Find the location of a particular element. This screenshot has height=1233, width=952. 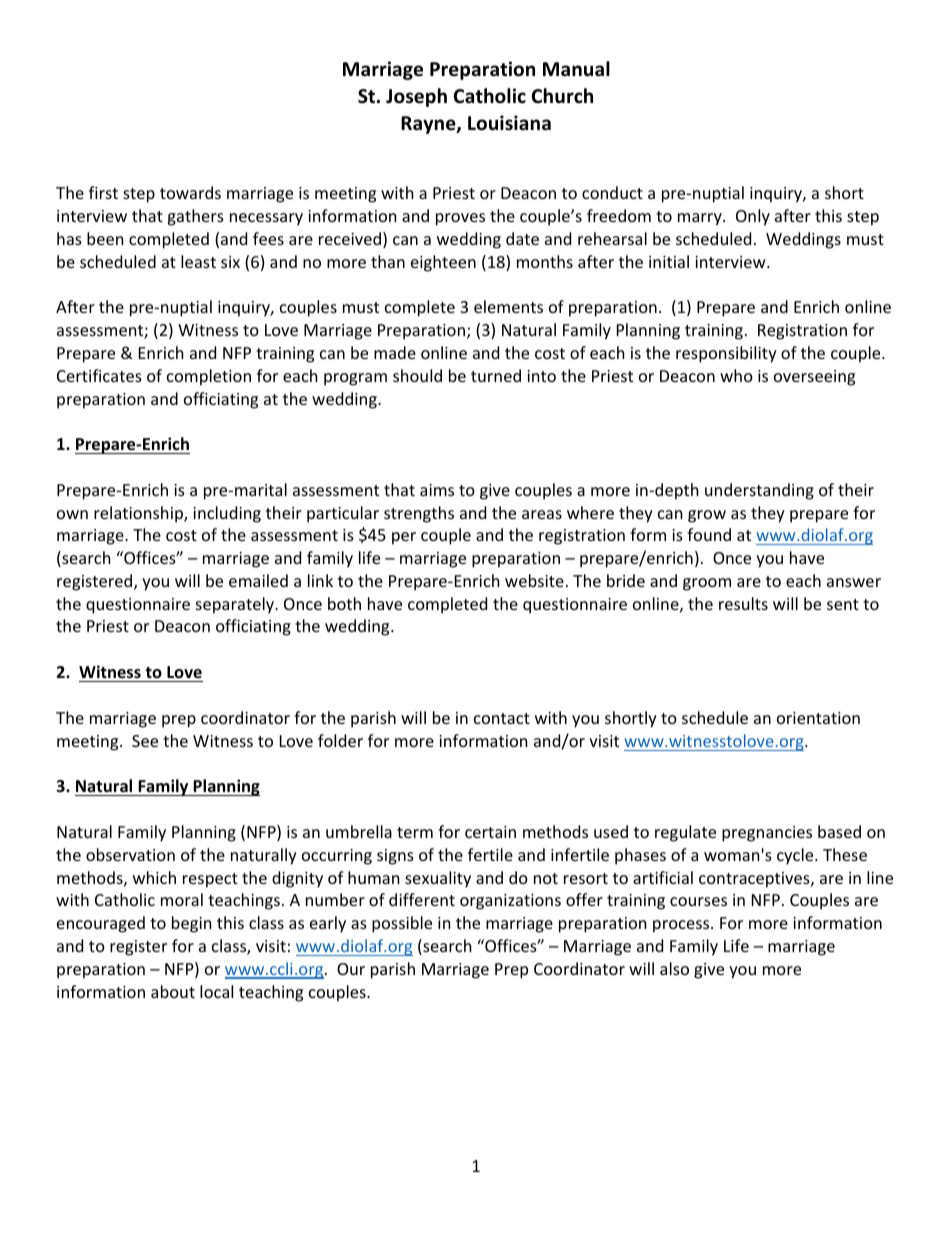

orientation is located at coordinates (818, 718).
